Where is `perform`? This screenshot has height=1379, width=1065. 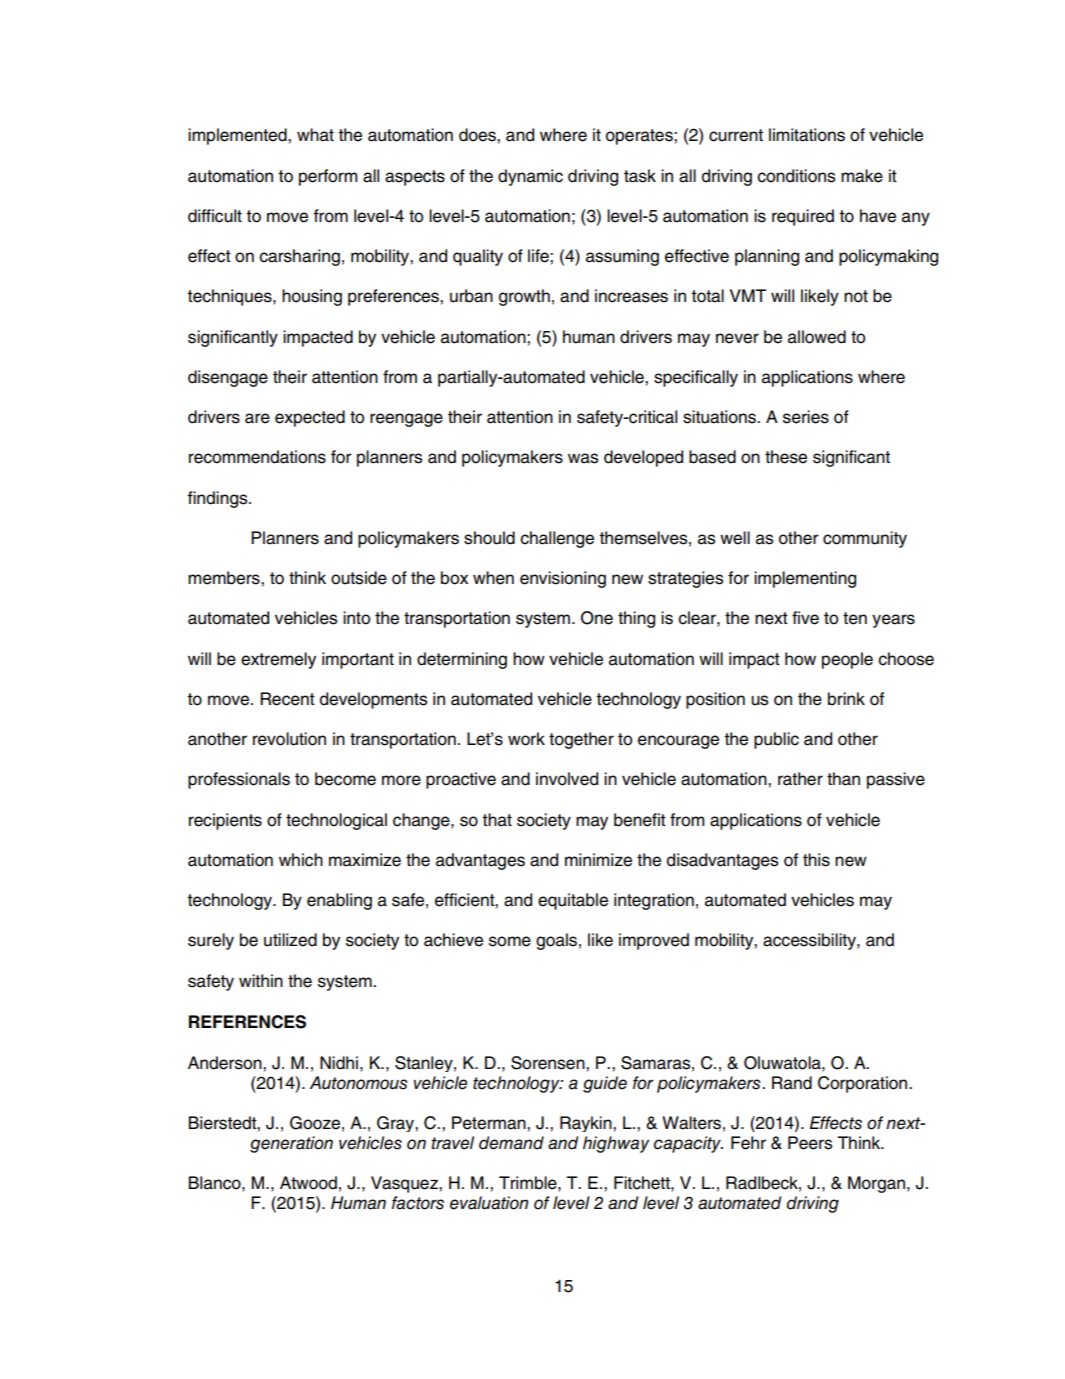
perform is located at coordinates (328, 177).
